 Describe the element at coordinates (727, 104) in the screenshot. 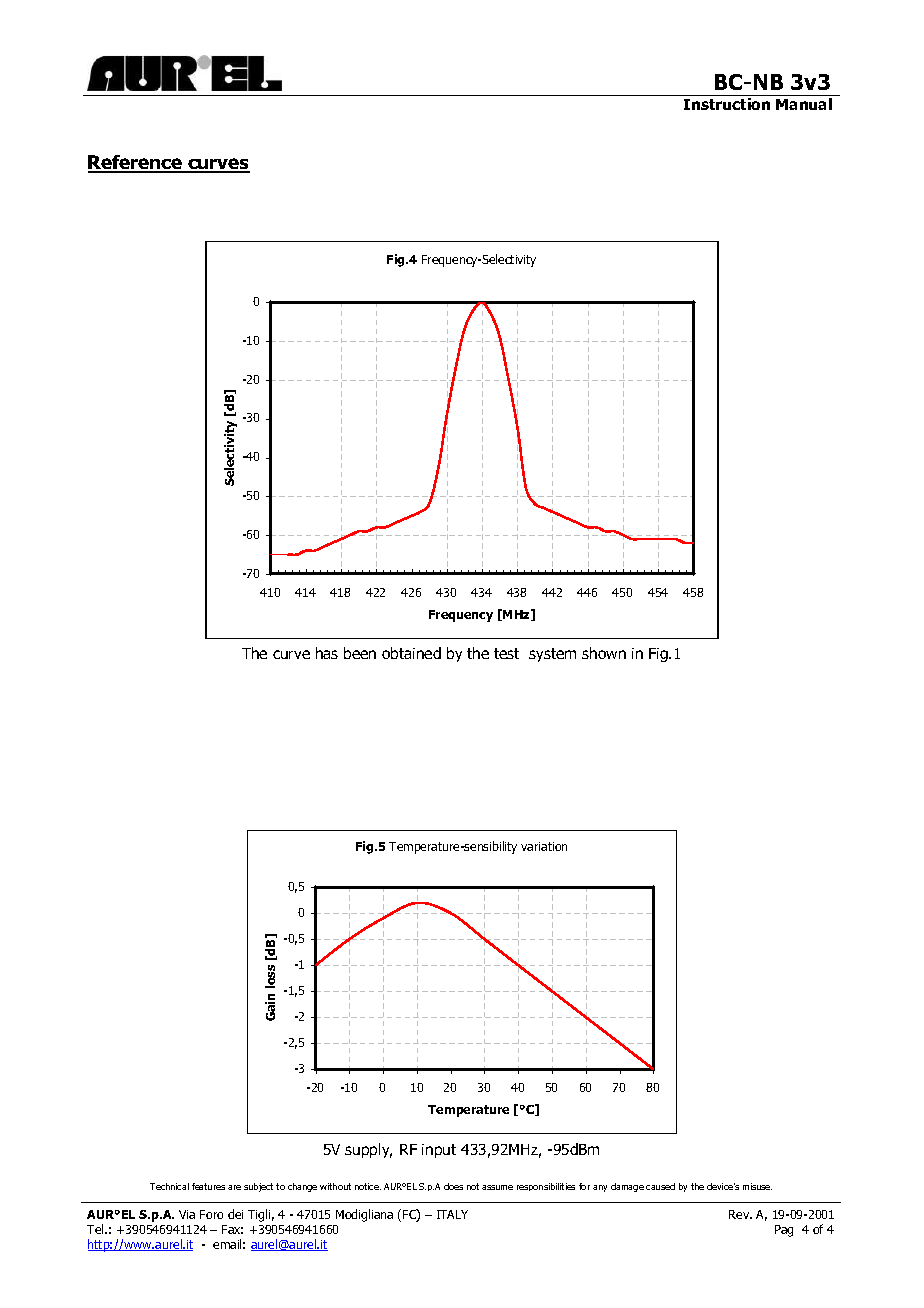

I see `Instruction` at that location.
